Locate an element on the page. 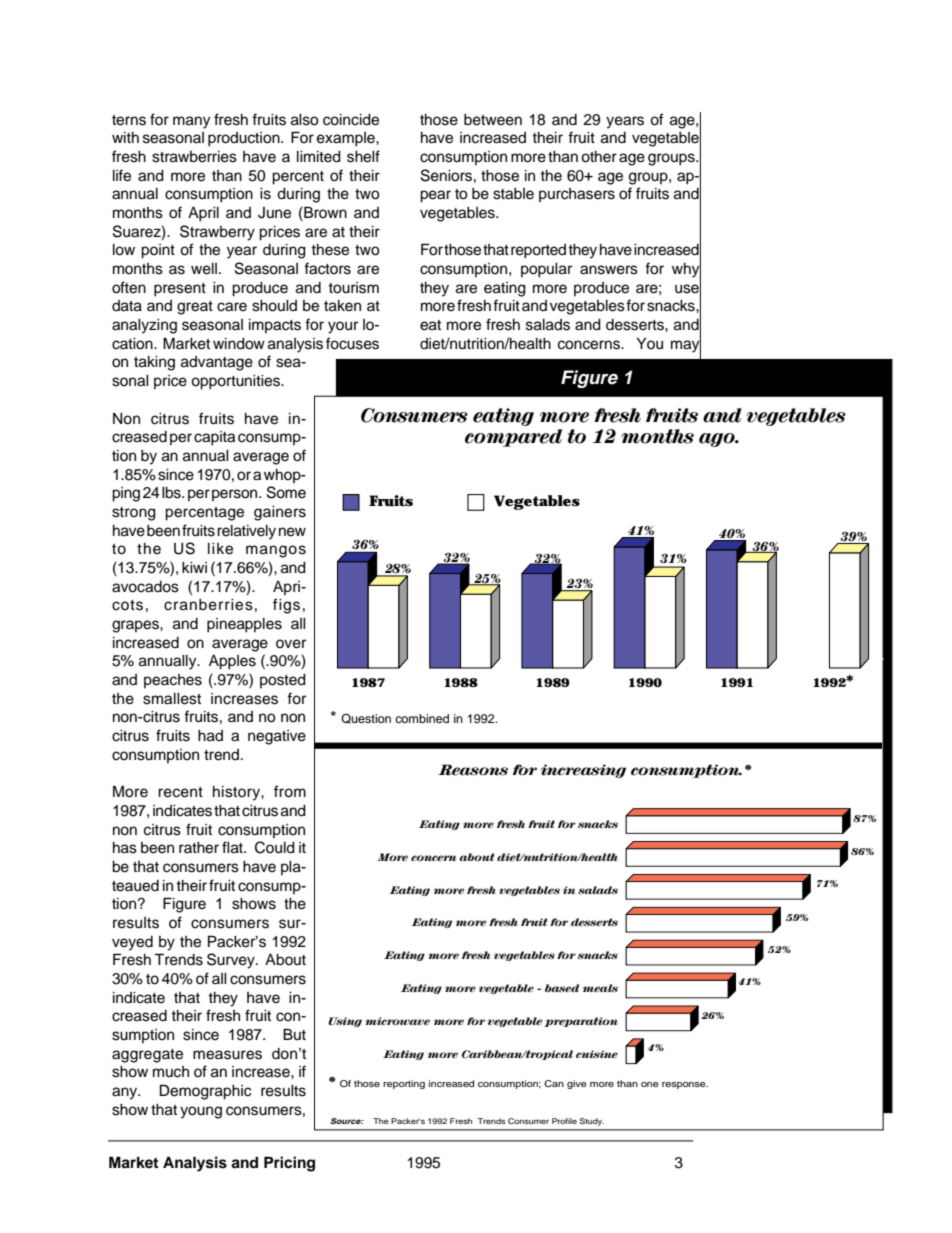  peaches is located at coordinates (173, 681).
